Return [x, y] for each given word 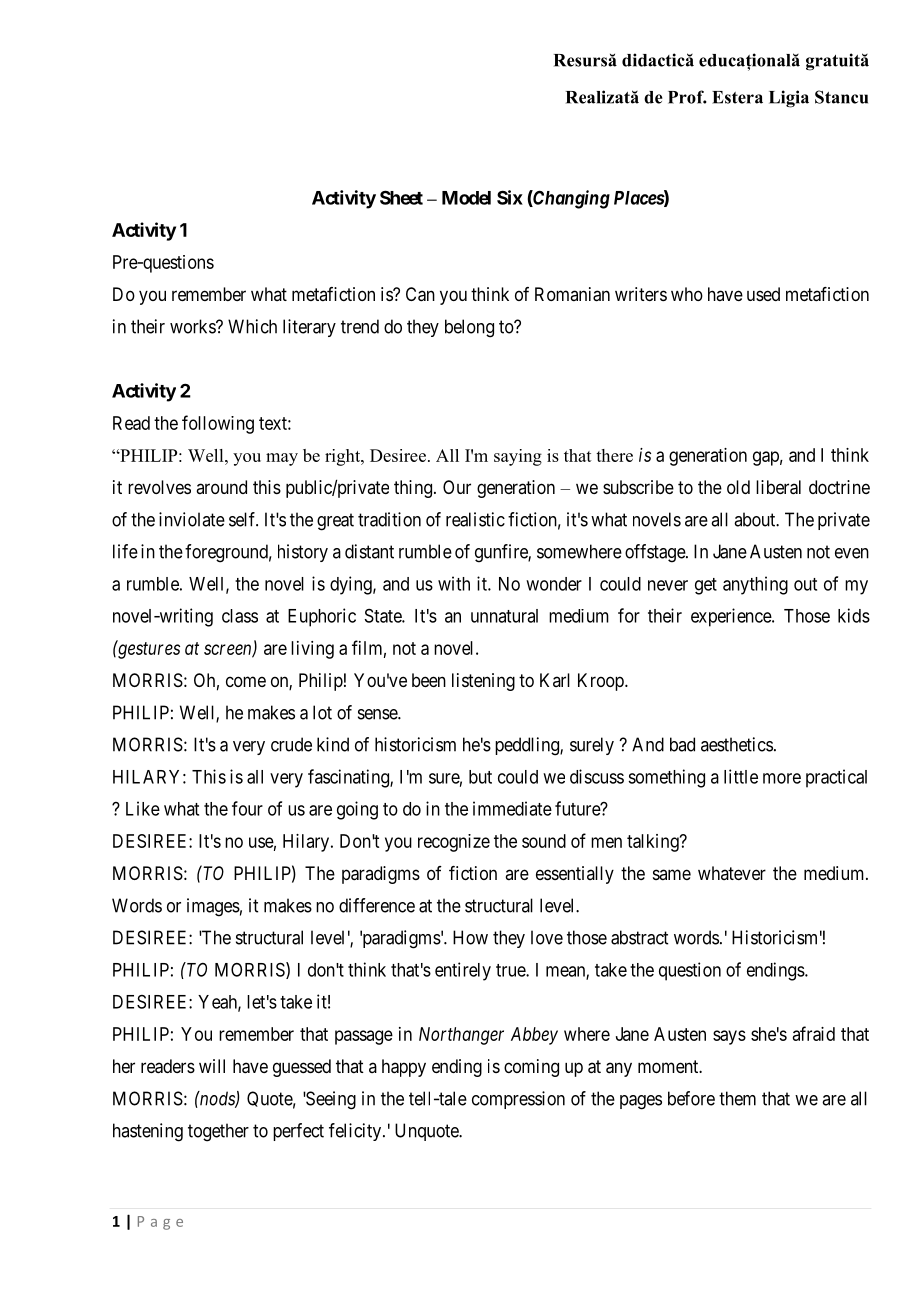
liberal [778, 487]
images [213, 907]
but [480, 777]
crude [291, 744]
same [672, 874]
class [240, 616]
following [218, 424]
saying [518, 457]
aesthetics [737, 744]
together [218, 1132]
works [193, 326]
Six [510, 197]
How [470, 937]
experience [732, 617]
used [763, 294]
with [454, 583]
